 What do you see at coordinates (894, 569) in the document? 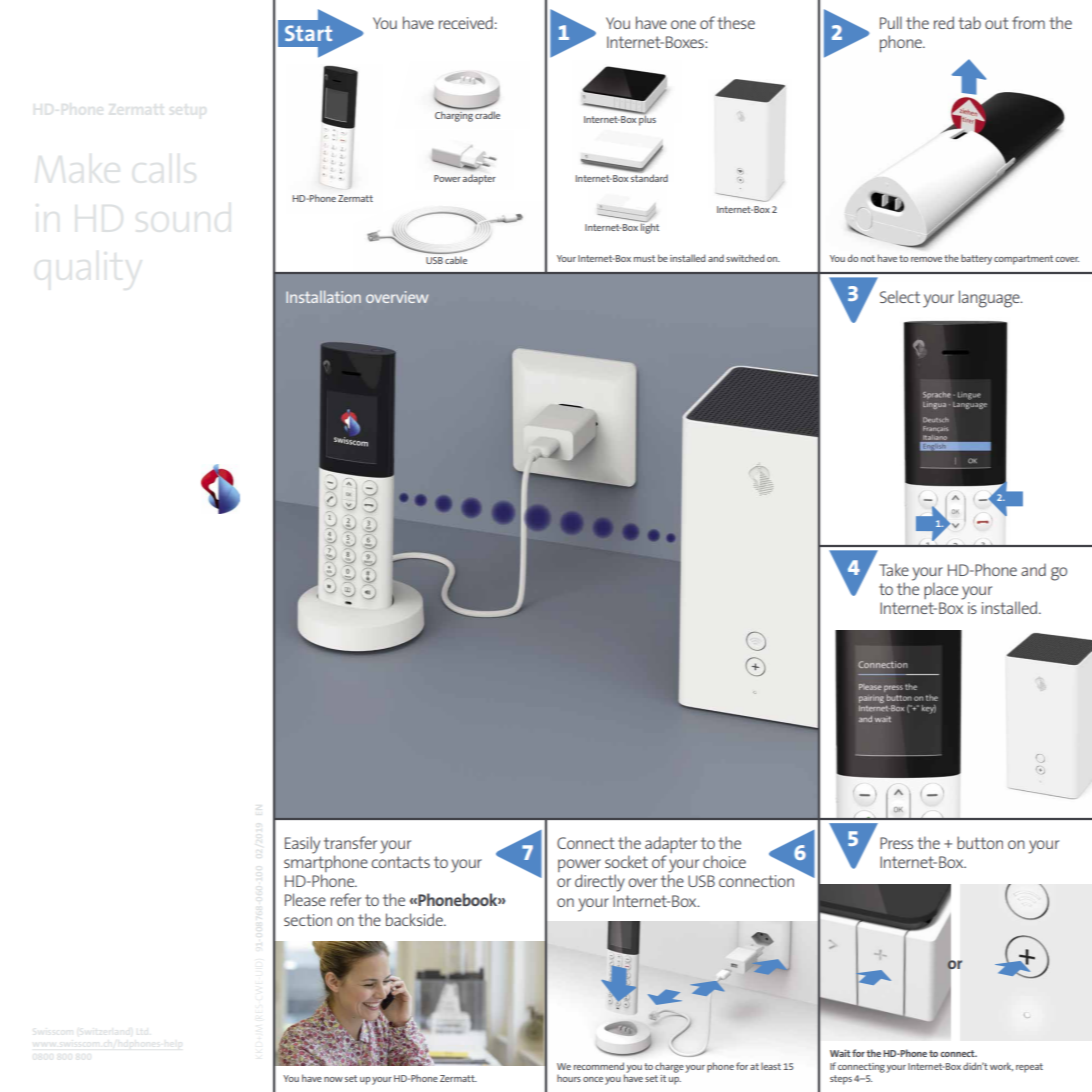
I see `Take` at bounding box center [894, 569].
